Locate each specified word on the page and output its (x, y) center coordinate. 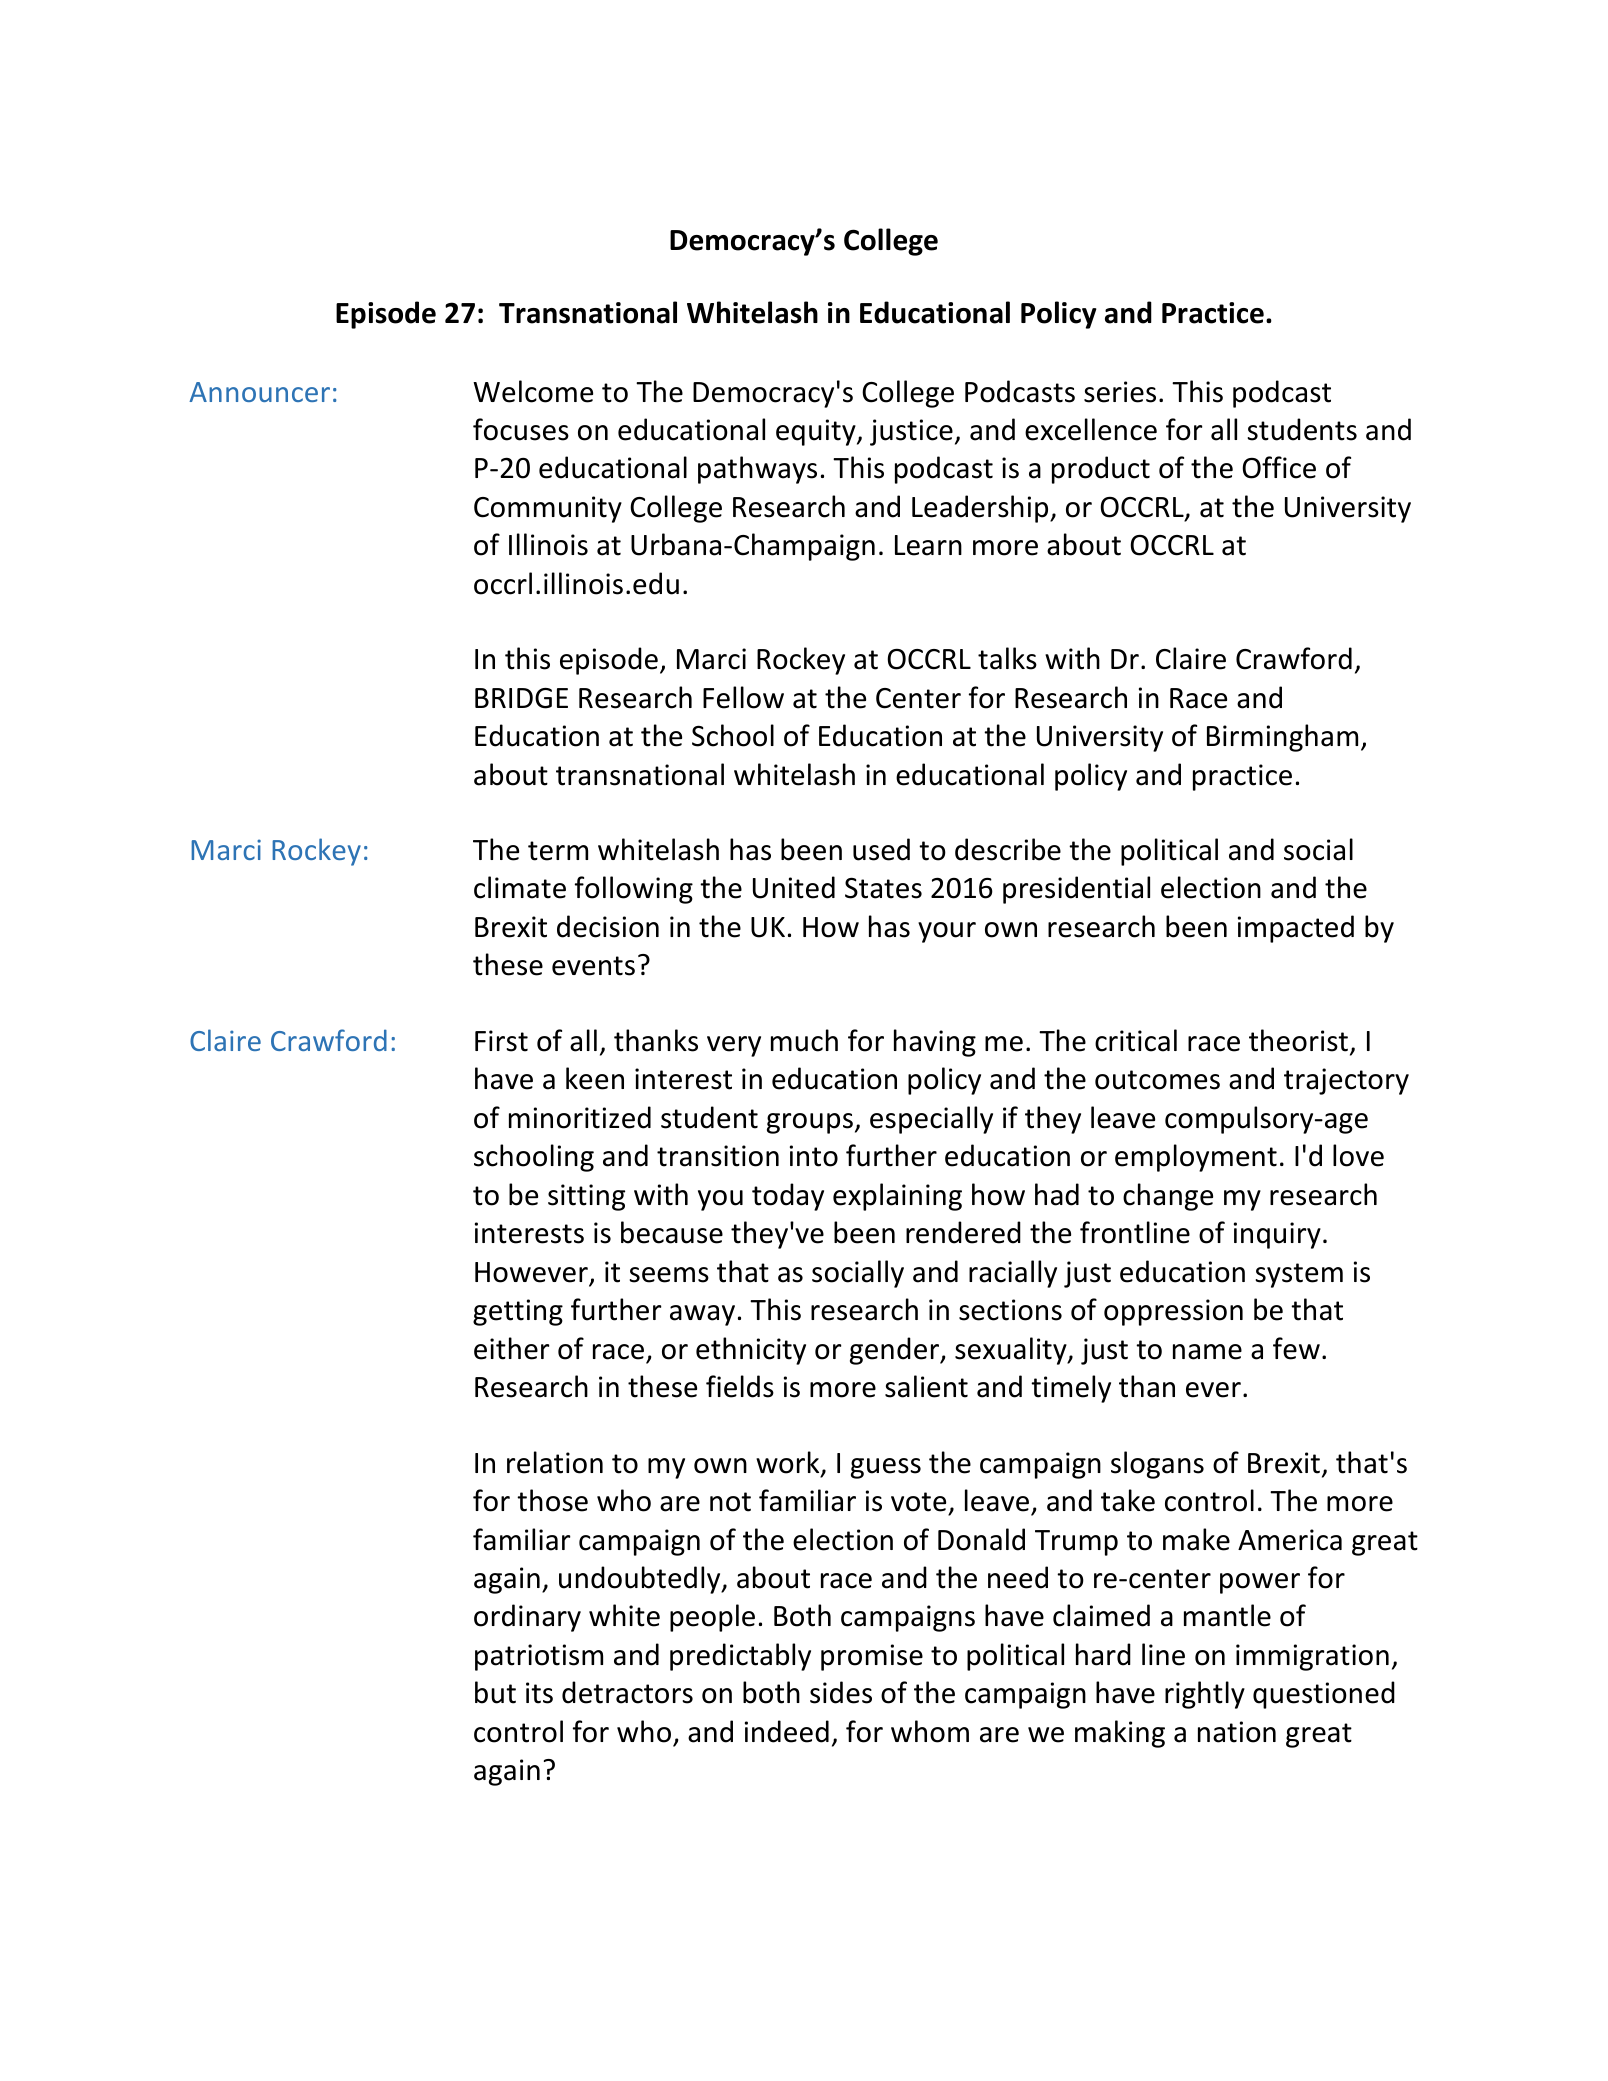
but (495, 1692)
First (501, 1041)
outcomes (1157, 1080)
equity (817, 432)
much (804, 1040)
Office (1279, 467)
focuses (521, 429)
